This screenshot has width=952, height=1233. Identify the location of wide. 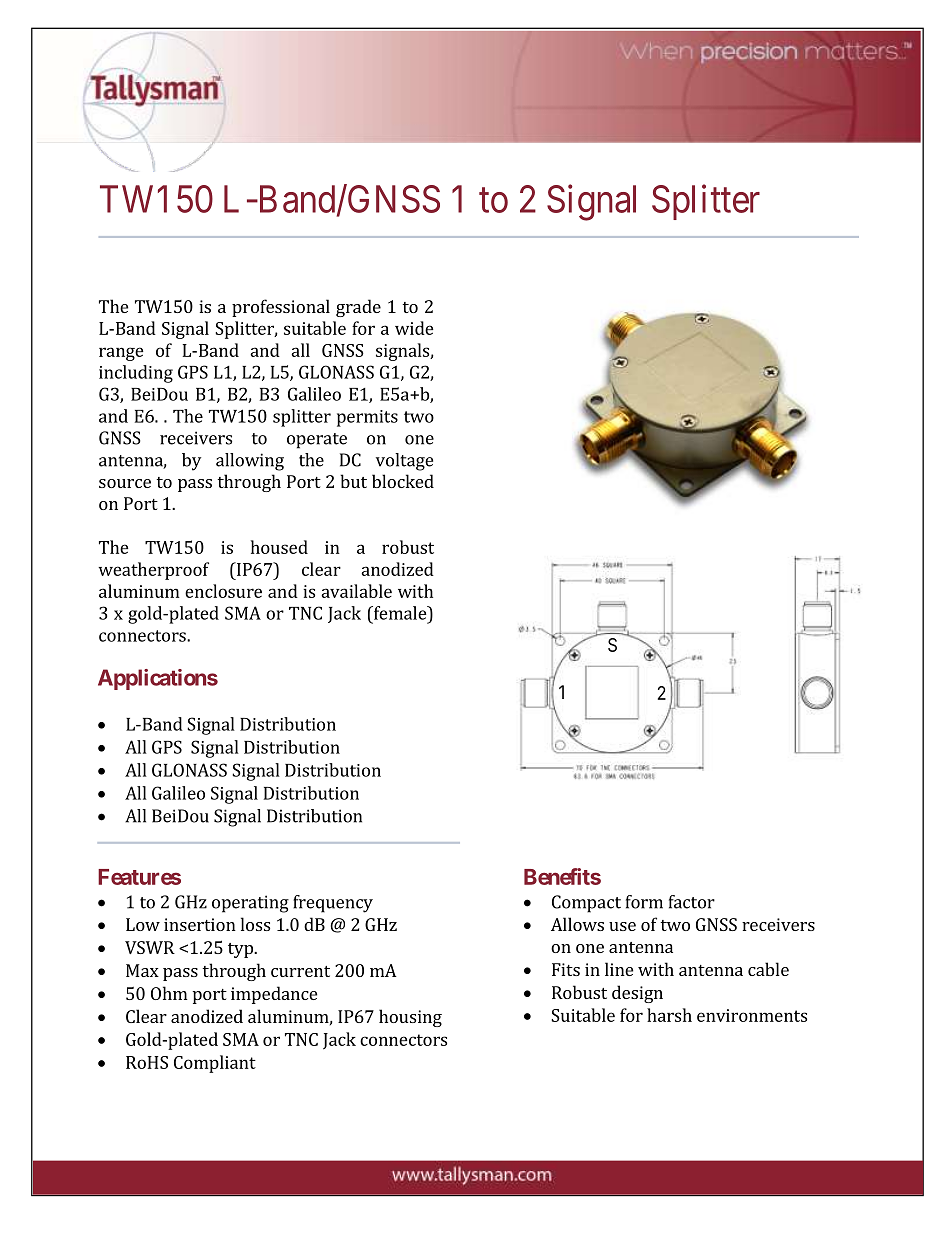
(414, 328).
